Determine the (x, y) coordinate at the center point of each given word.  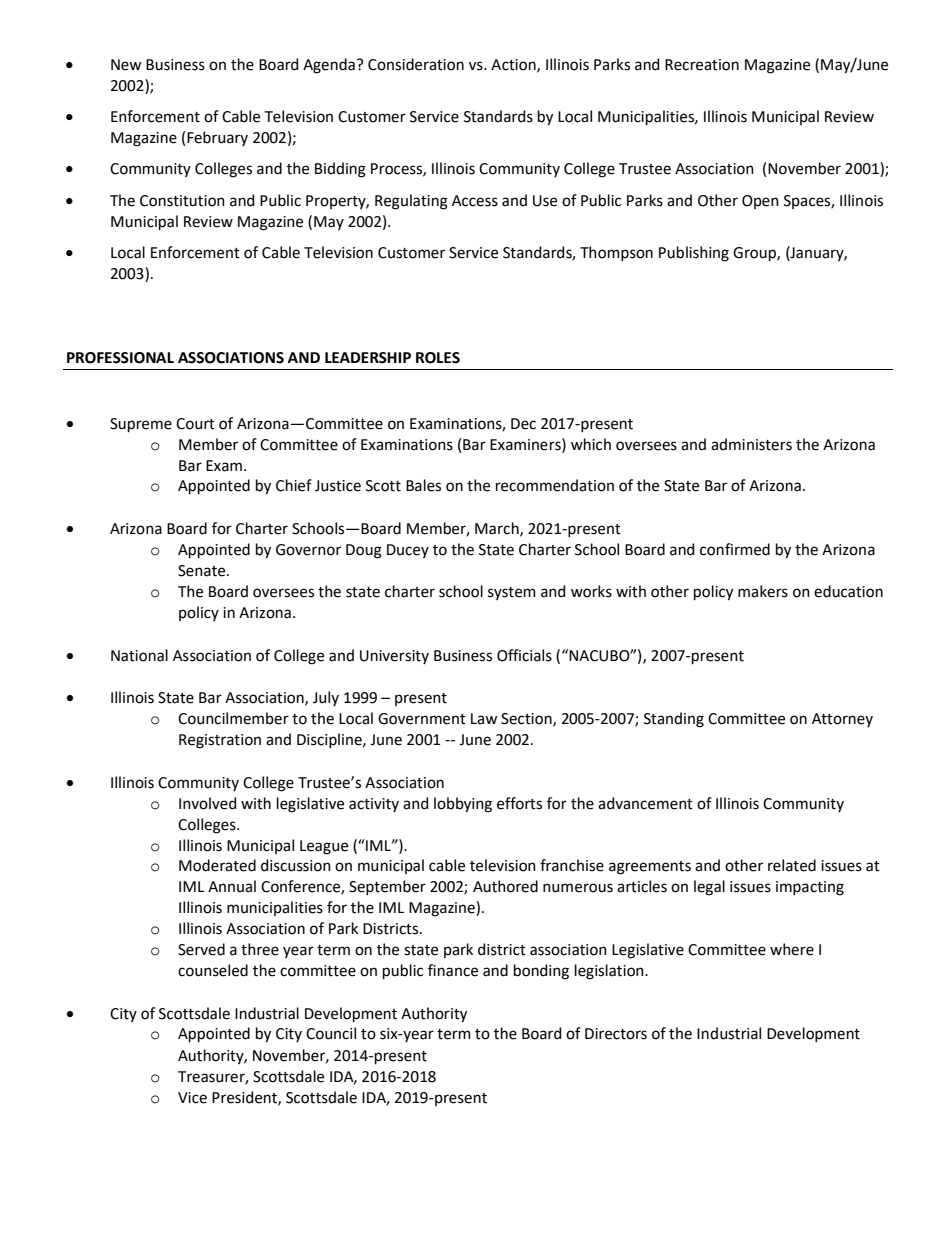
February (217, 138)
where (792, 949)
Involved (207, 803)
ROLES (438, 358)
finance (453, 970)
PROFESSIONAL (120, 358)
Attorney (842, 720)
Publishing (694, 254)
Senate (203, 571)
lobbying (463, 805)
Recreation (702, 65)
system (512, 593)
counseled (213, 970)
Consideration (416, 64)
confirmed (735, 549)
